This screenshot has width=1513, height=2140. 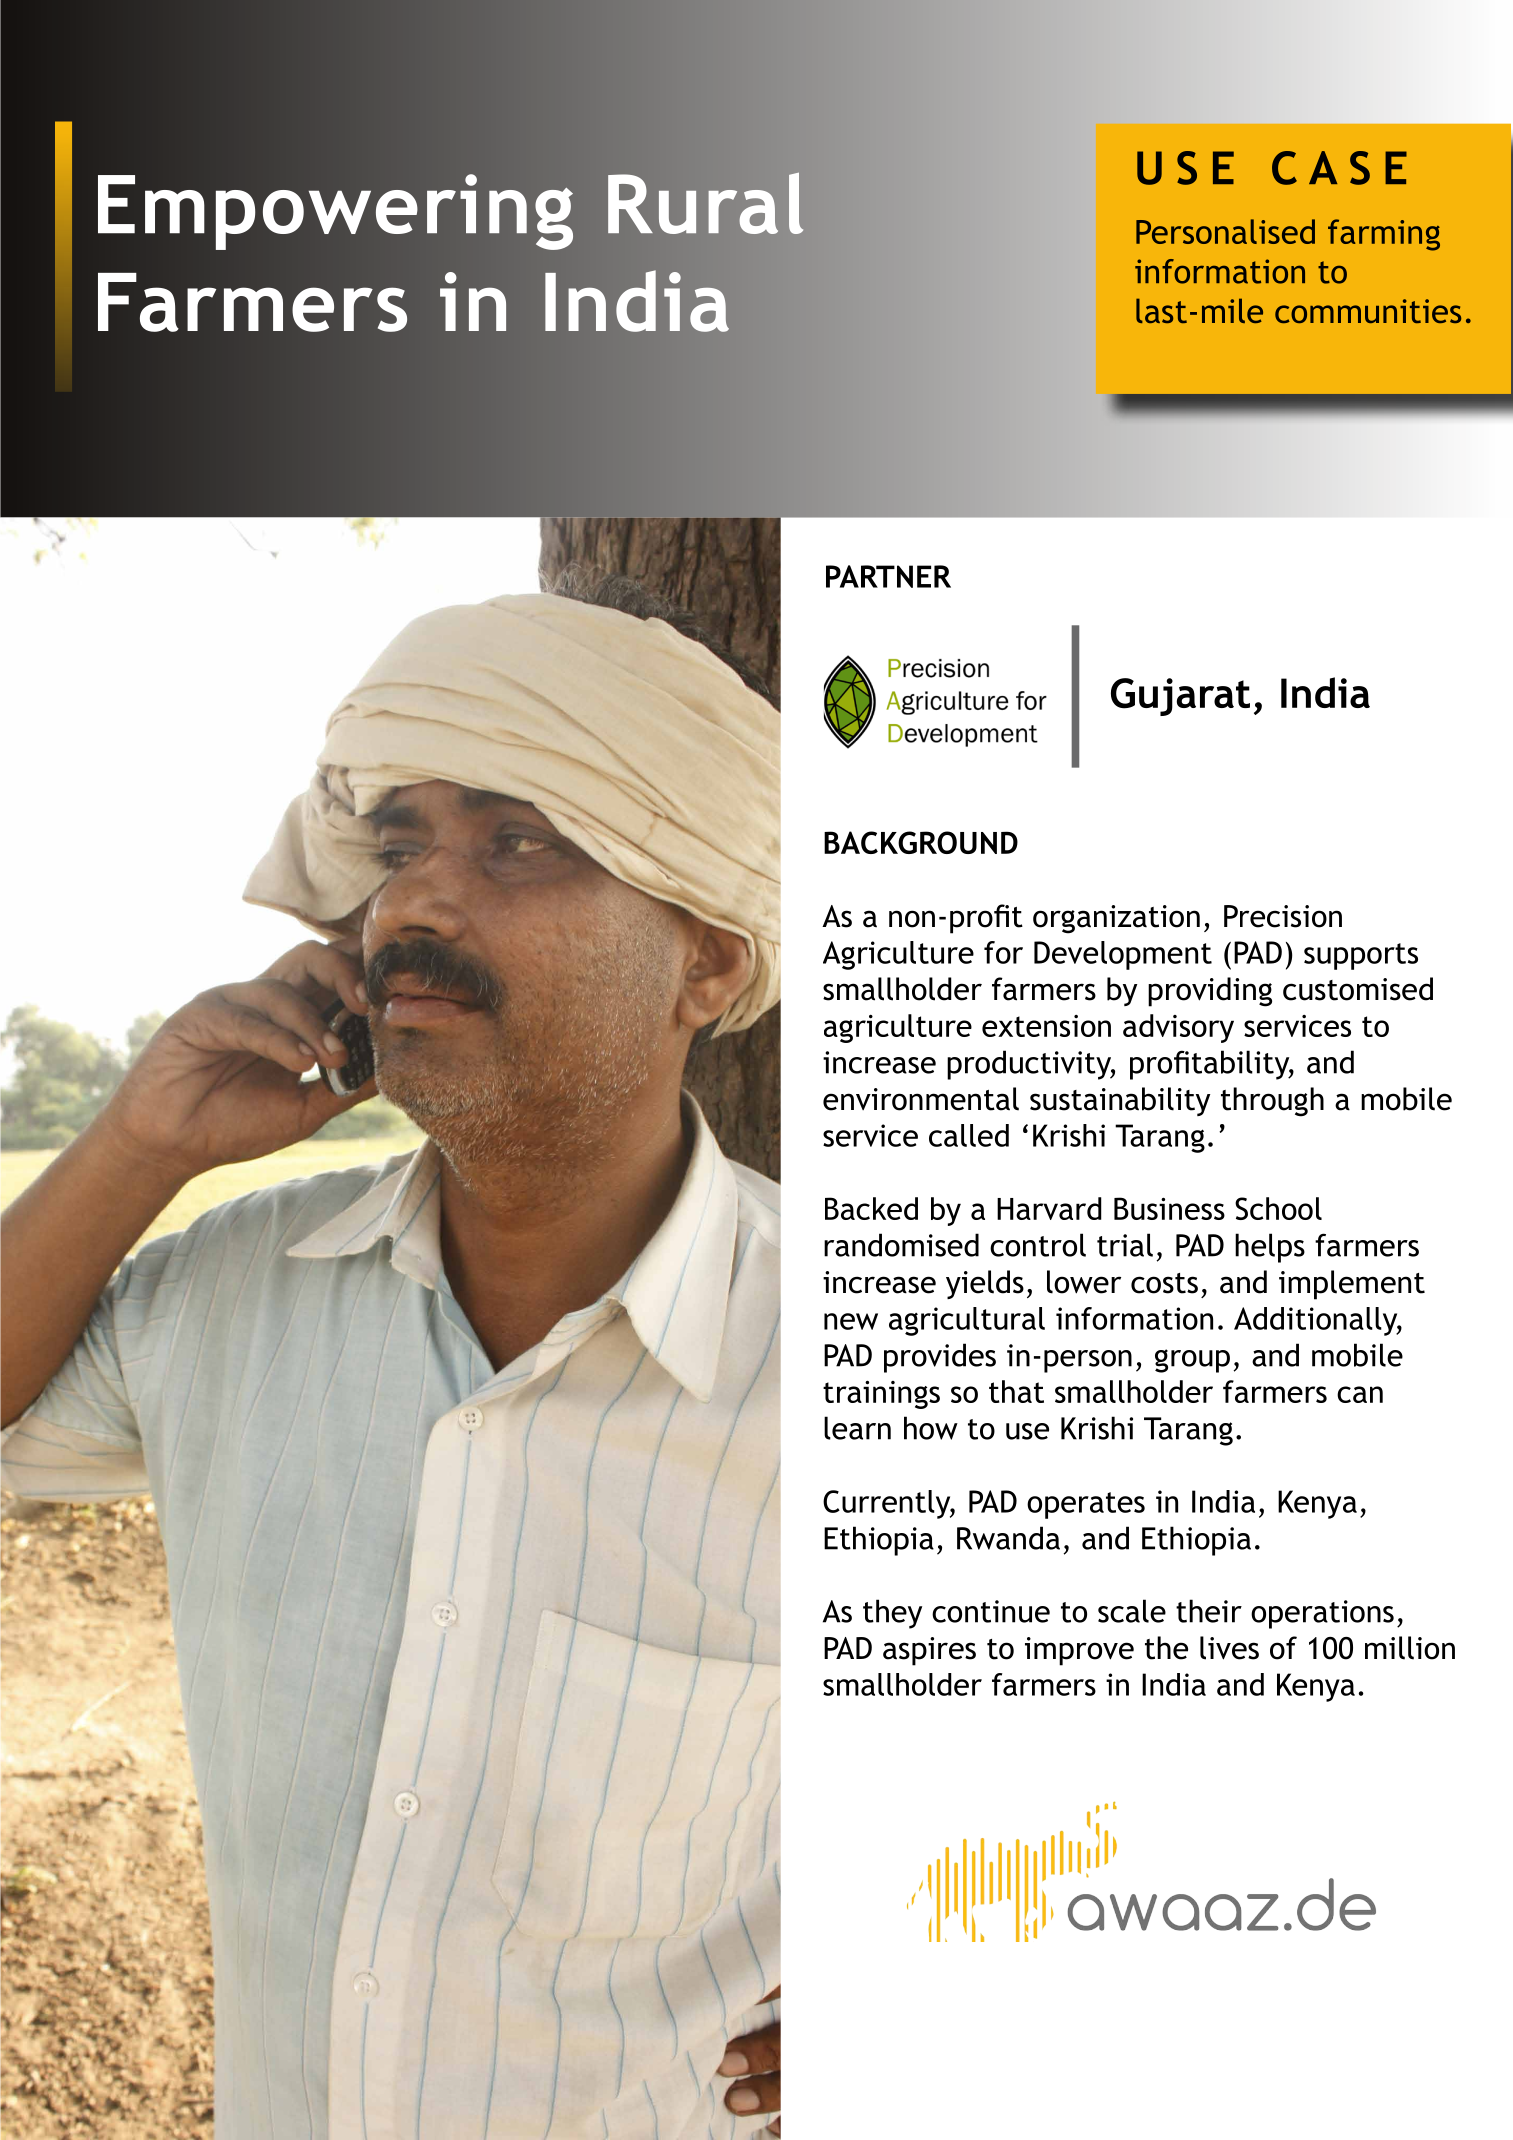 I want to click on BACKGROUND, so click(x=921, y=842).
